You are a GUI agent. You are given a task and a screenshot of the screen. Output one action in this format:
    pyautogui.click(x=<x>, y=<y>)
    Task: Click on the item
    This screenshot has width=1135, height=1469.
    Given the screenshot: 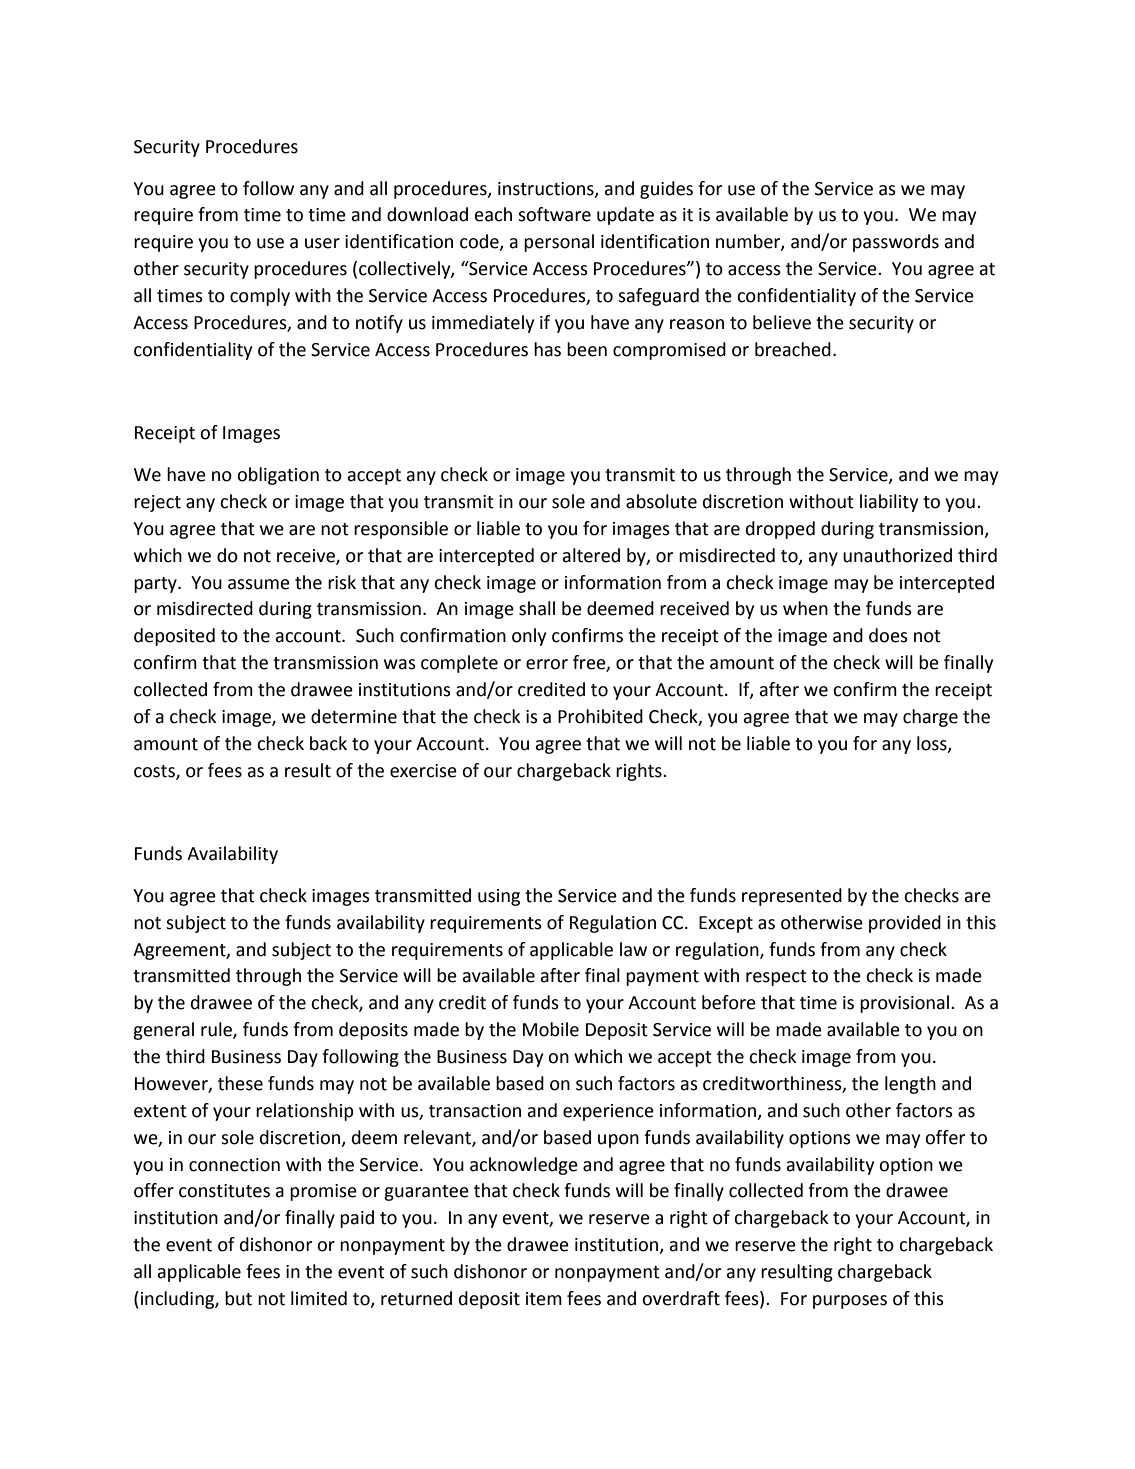 What is the action you would take?
    pyautogui.click(x=544, y=1299)
